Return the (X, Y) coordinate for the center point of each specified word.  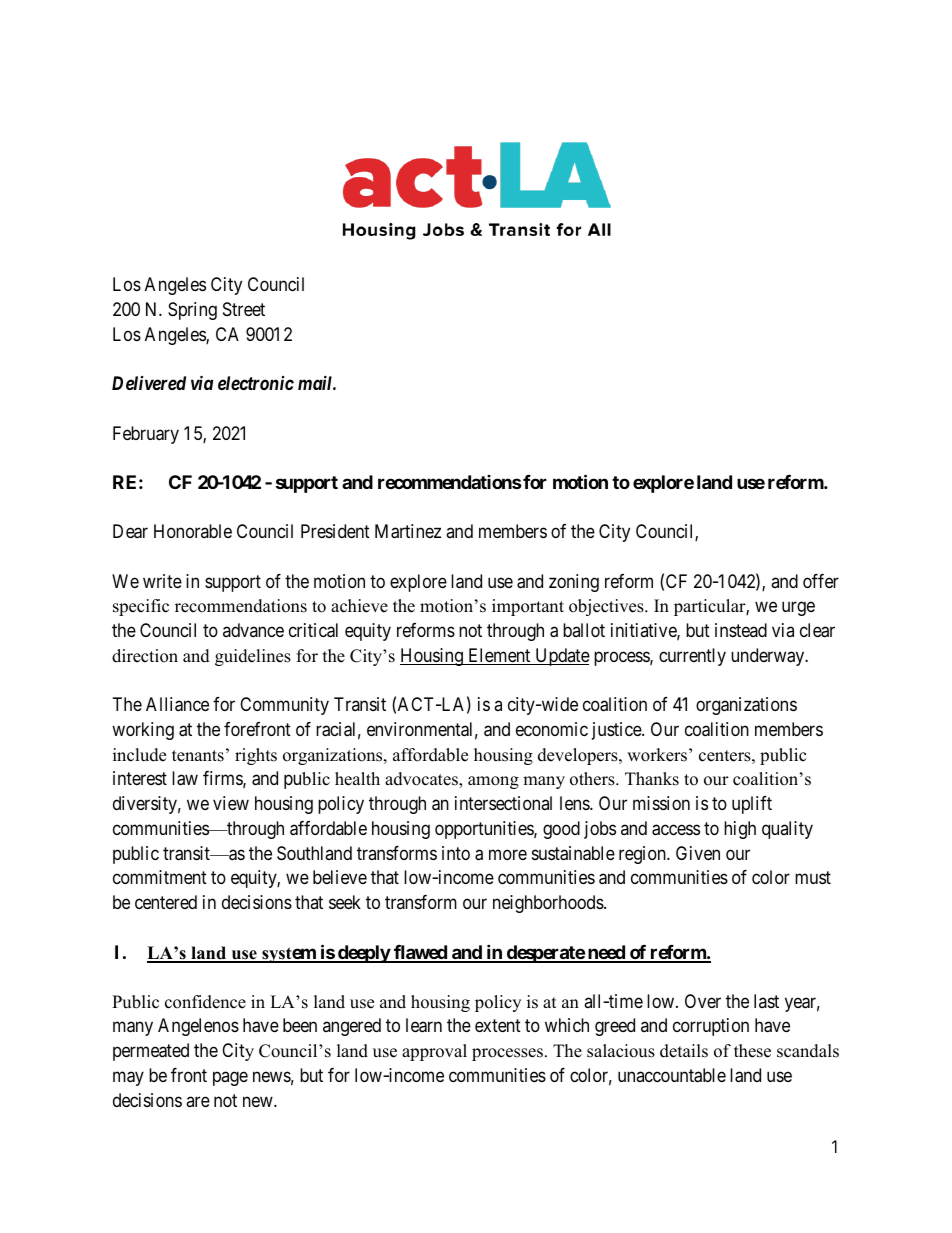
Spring (192, 311)
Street (244, 309)
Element (499, 656)
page (230, 1078)
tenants (198, 756)
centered (166, 902)
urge (798, 609)
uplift (752, 805)
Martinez (408, 531)
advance (253, 630)
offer (821, 581)
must (813, 877)
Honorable (193, 531)
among (493, 782)
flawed (420, 953)
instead (741, 630)
